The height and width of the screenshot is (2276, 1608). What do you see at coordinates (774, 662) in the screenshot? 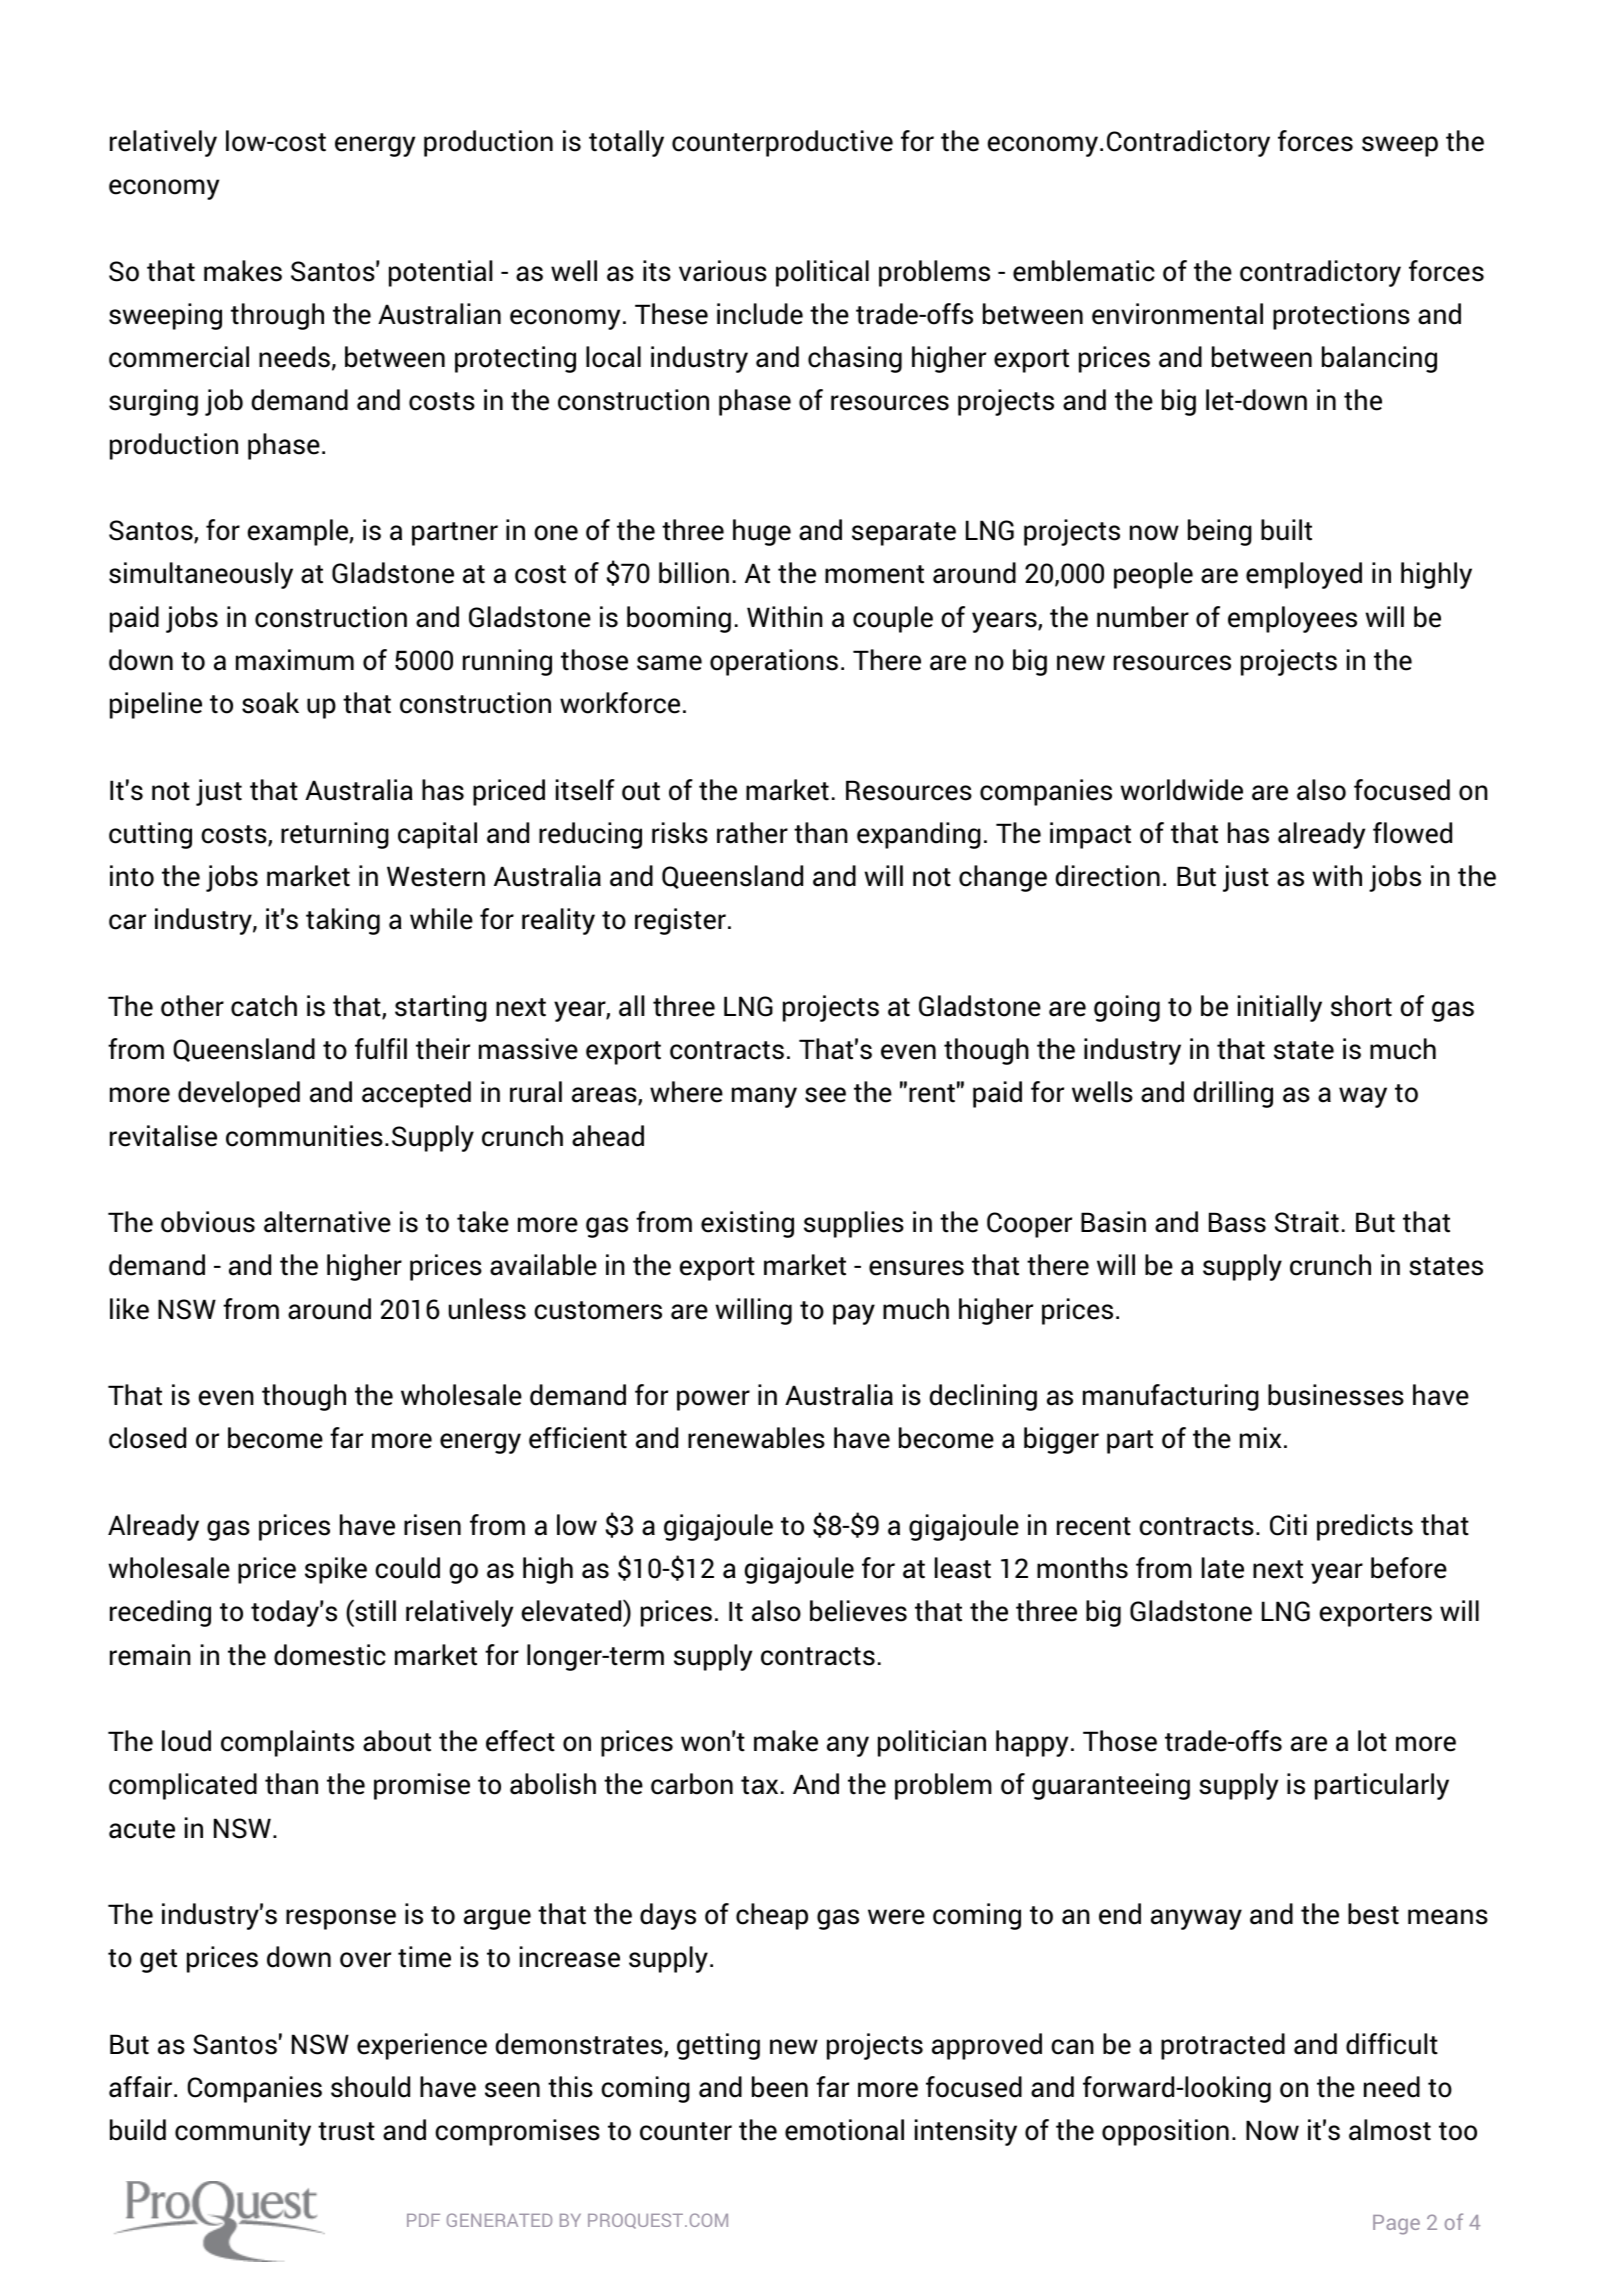
I see `operations` at bounding box center [774, 662].
